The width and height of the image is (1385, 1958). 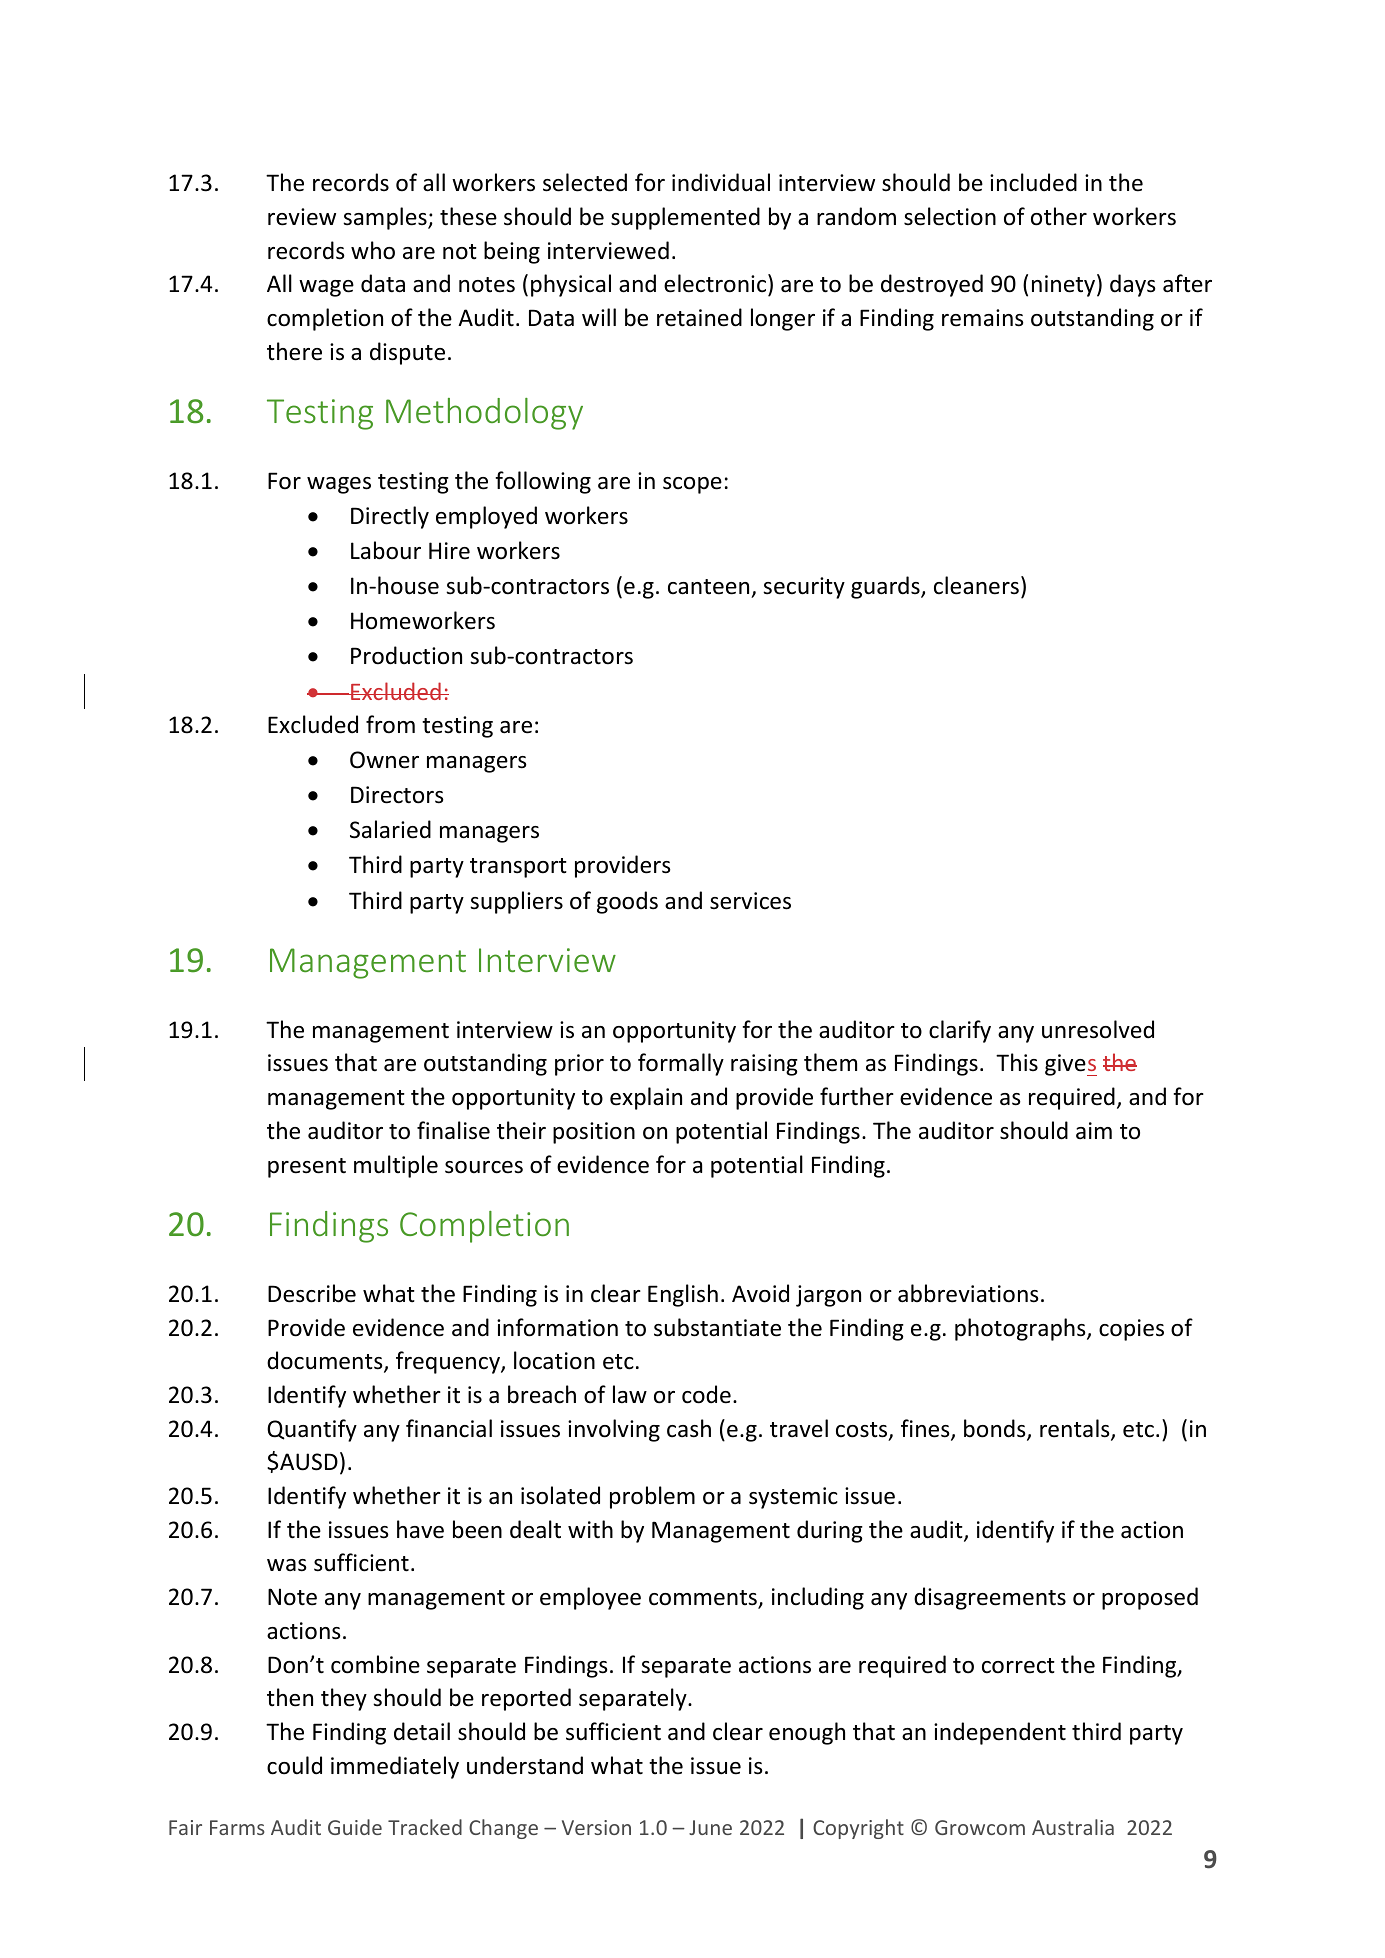 I want to click on could, so click(x=294, y=1765).
